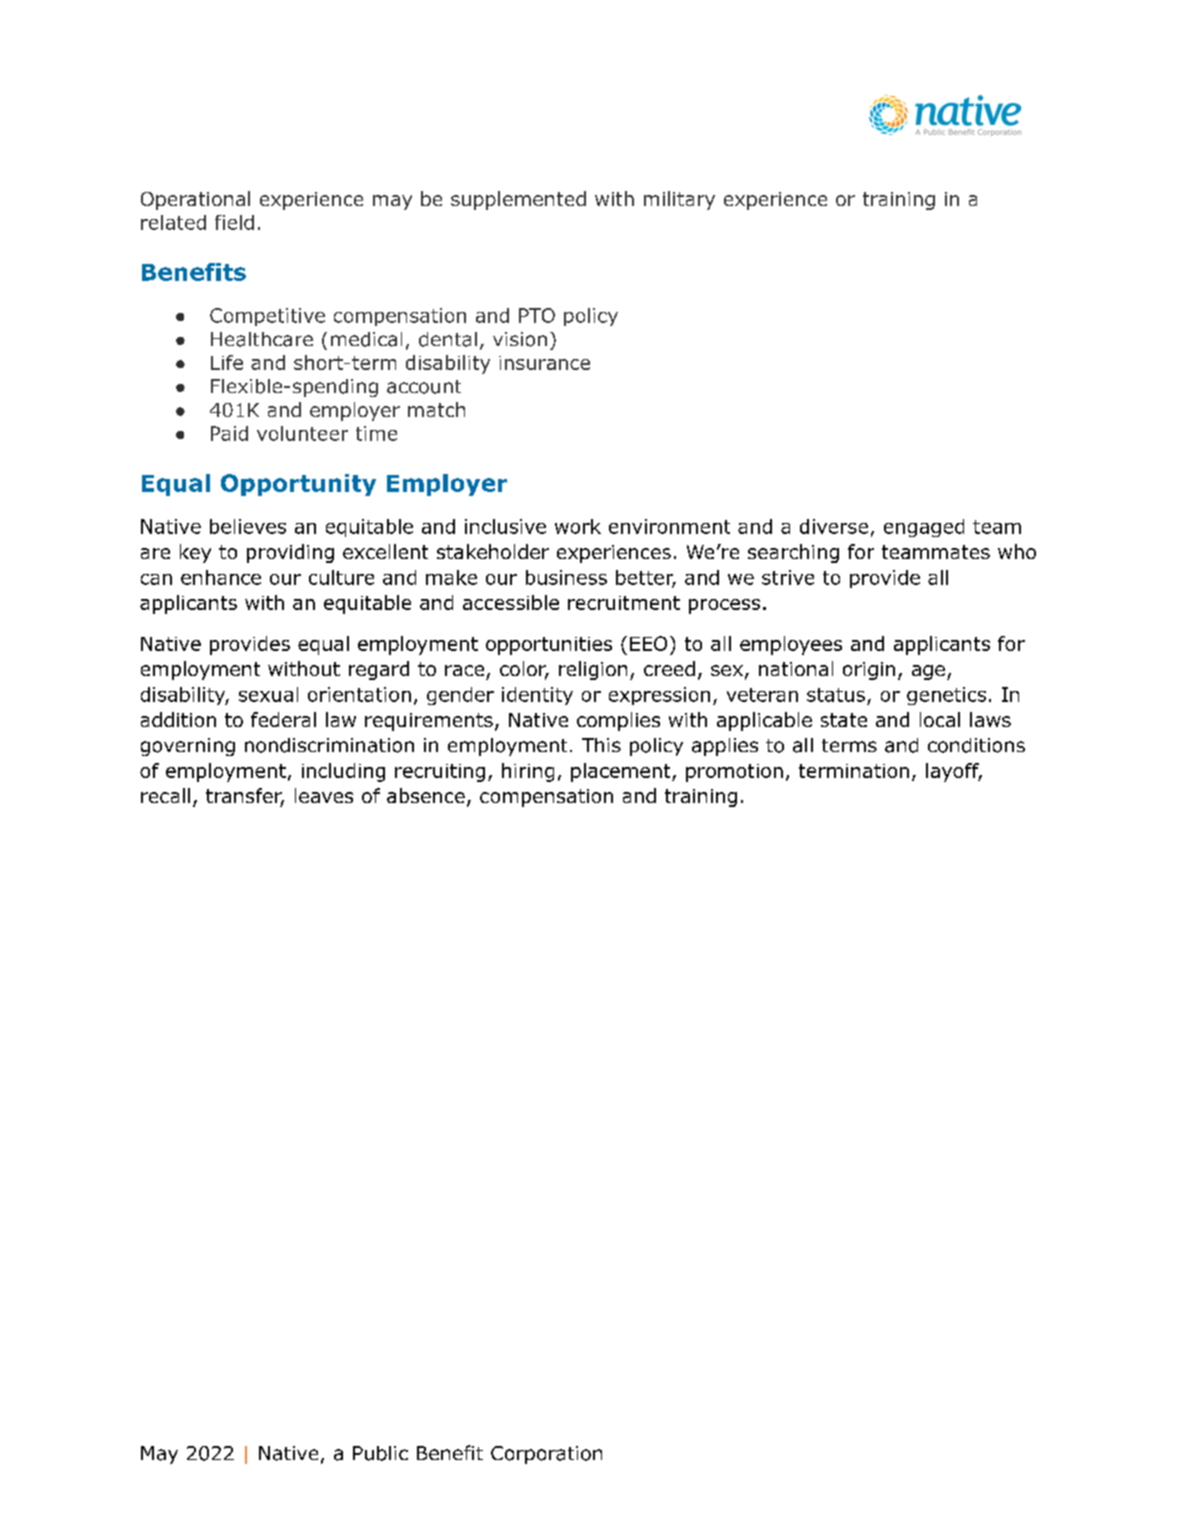  Describe the element at coordinates (734, 773) in the page. I see `promotion` at that location.
